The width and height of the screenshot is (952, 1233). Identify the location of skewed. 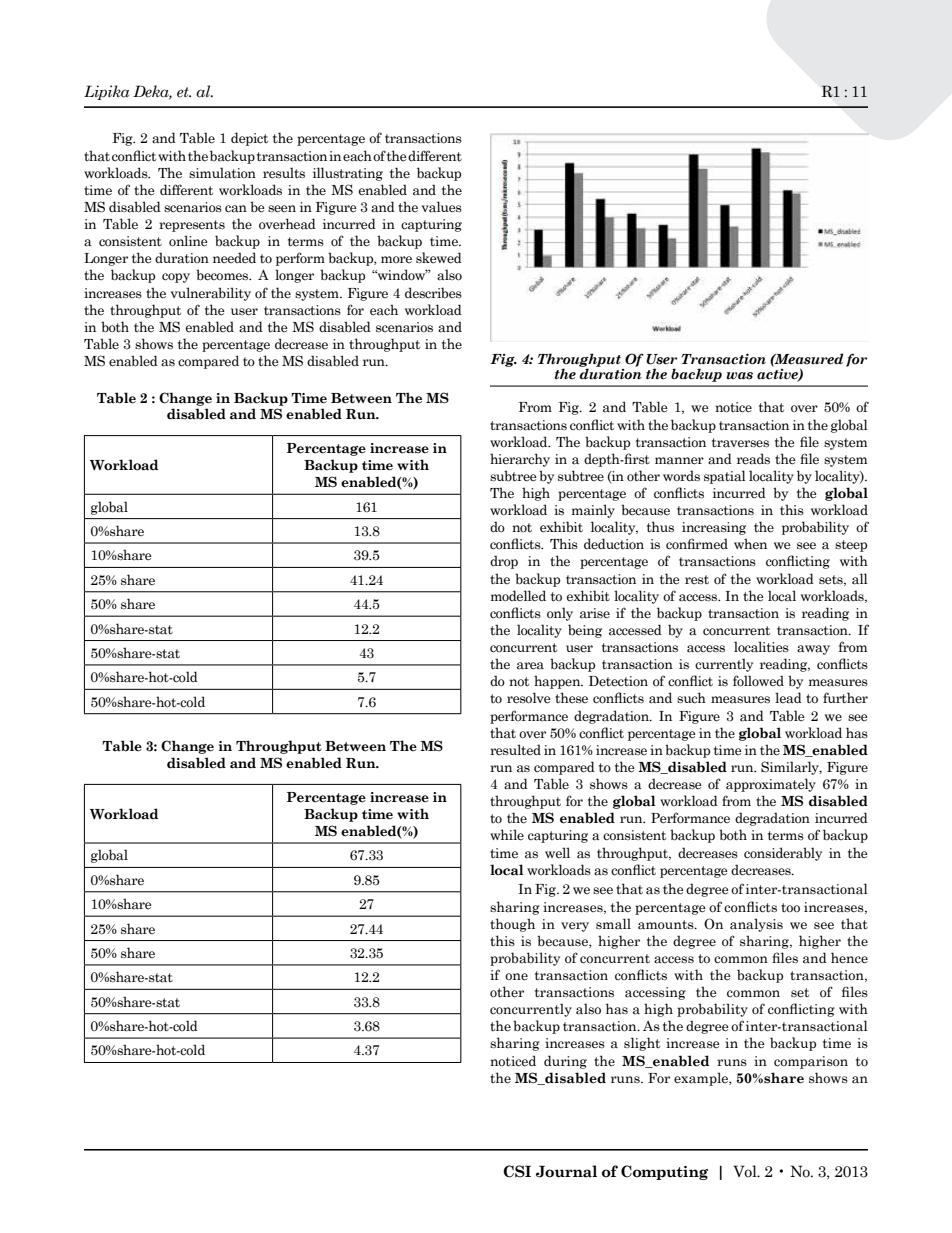
(439, 258).
